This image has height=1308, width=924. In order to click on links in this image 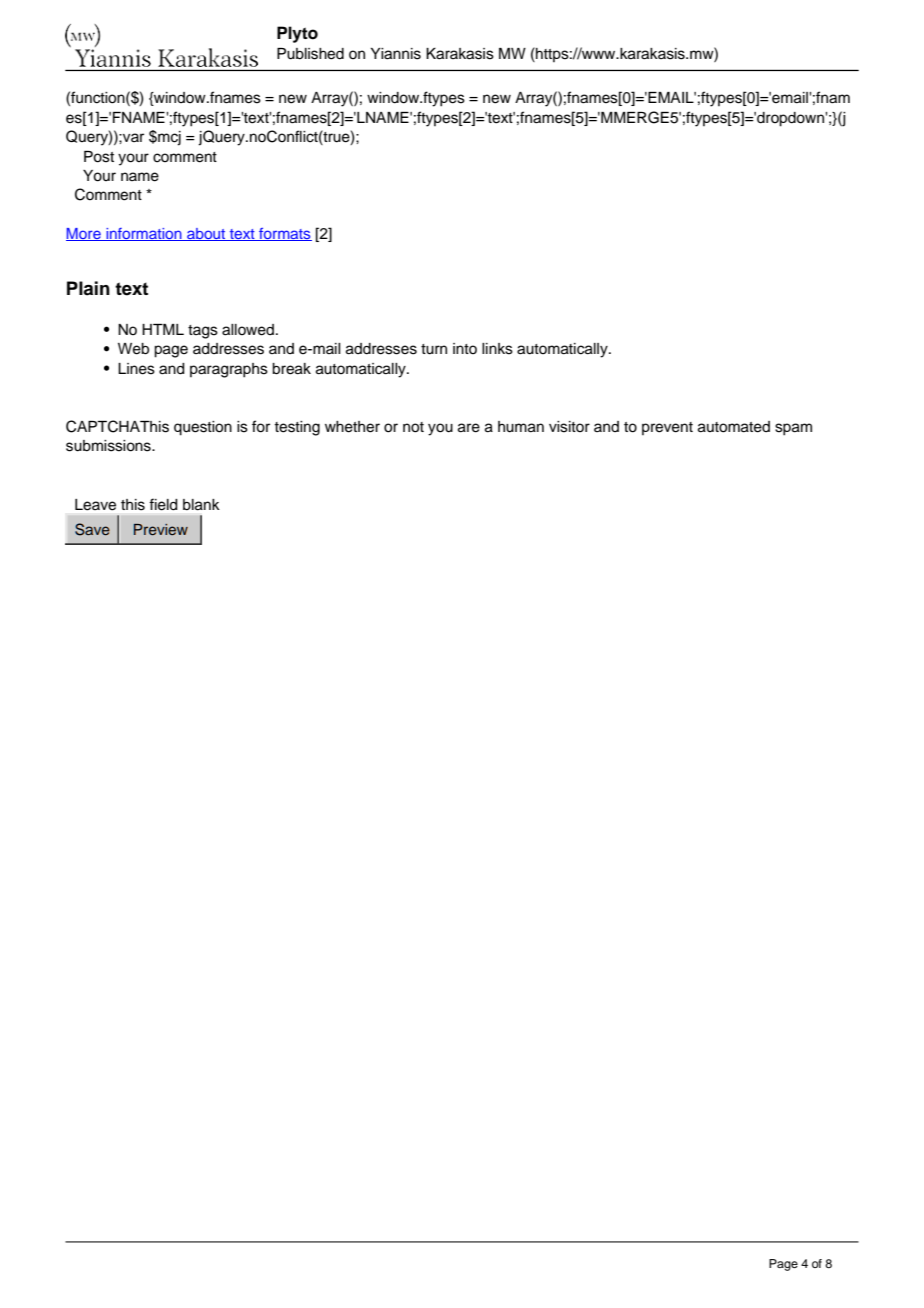, I will do `click(497, 349)`.
